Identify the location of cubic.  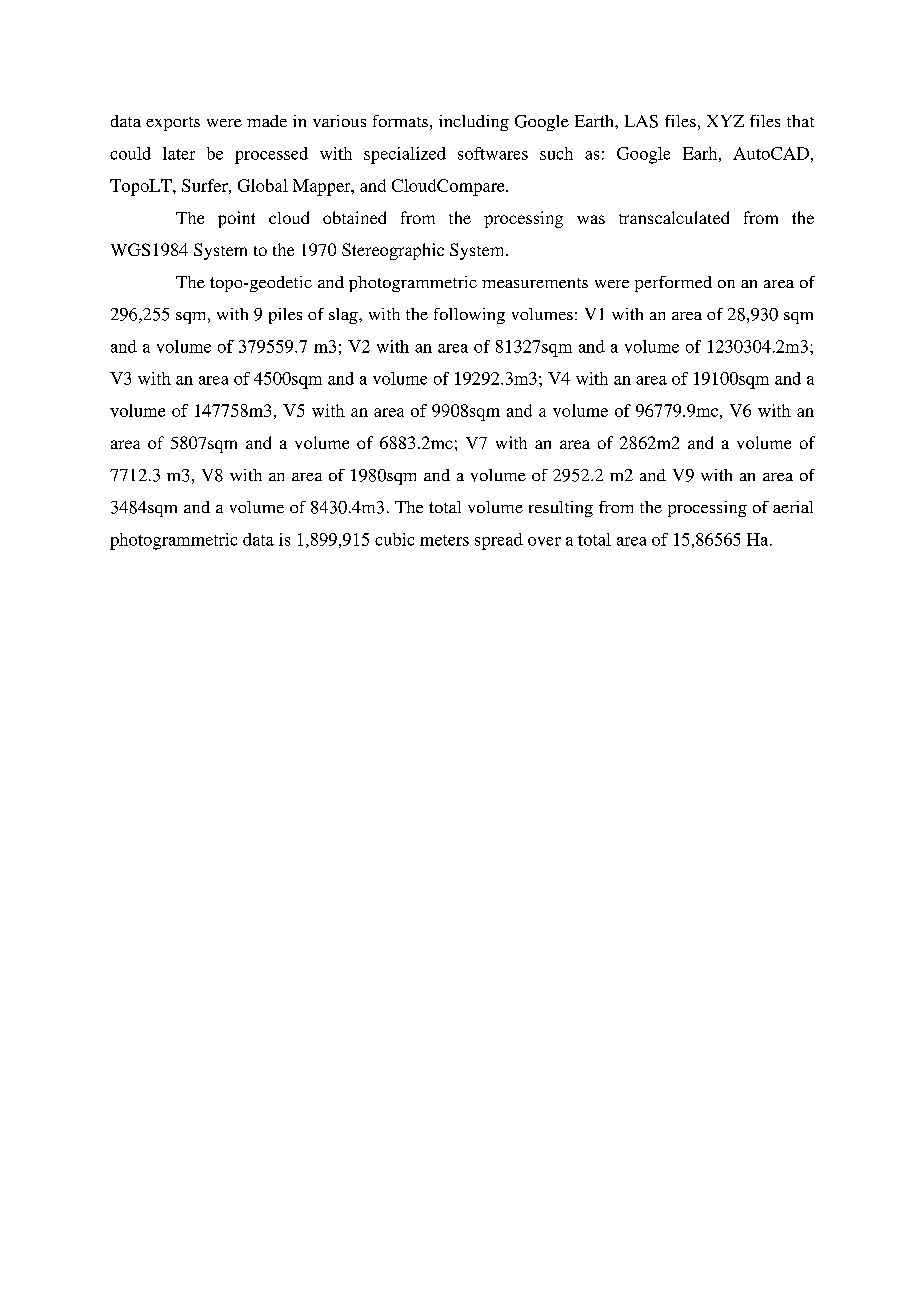
(394, 539).
